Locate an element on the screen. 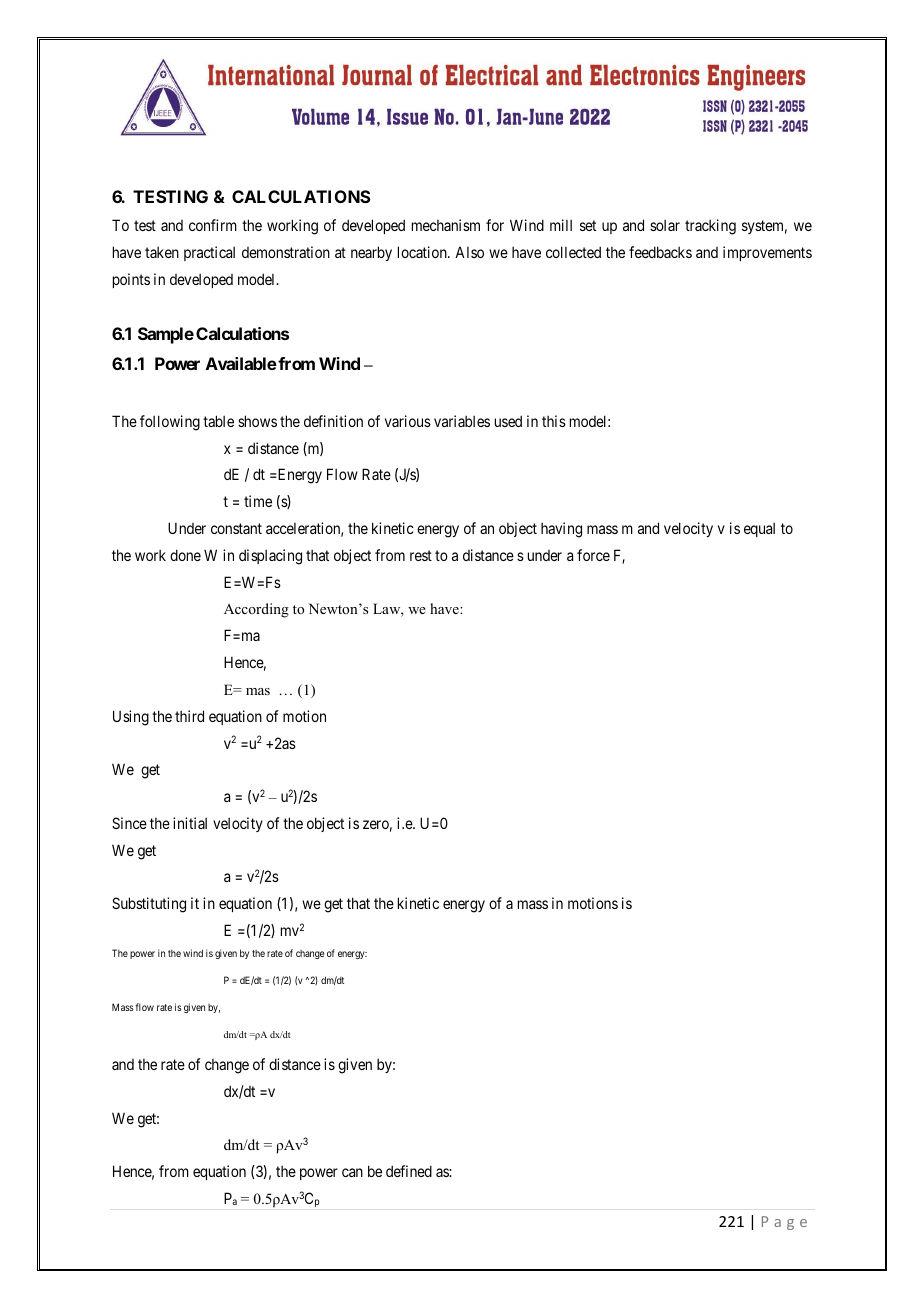  practical is located at coordinates (209, 253).
